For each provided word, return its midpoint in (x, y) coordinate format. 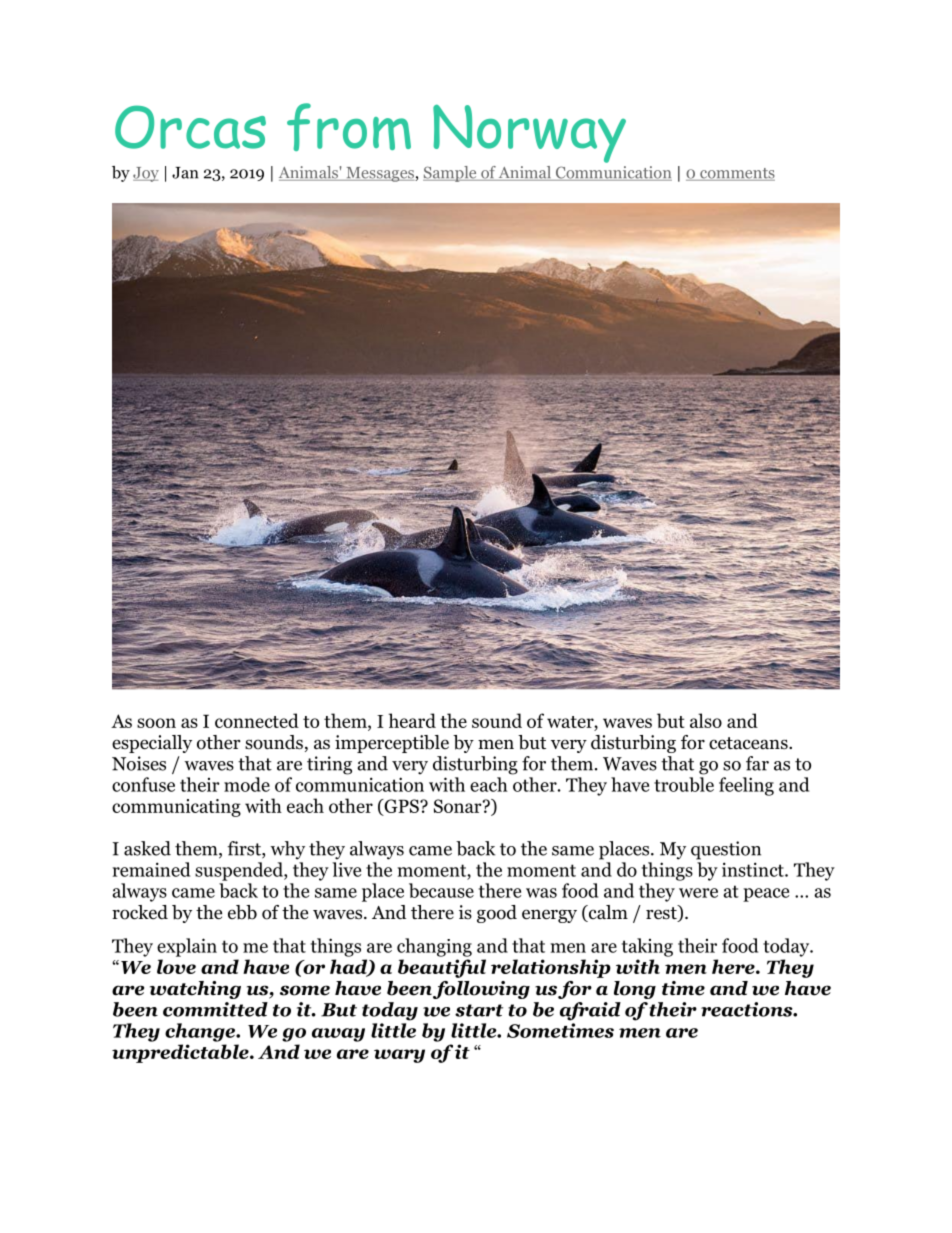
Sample (451, 174)
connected (257, 720)
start (479, 1010)
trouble (684, 784)
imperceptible (392, 744)
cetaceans (749, 743)
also (706, 720)
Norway (529, 134)
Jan (185, 173)
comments (736, 174)
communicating (176, 808)
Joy (146, 174)
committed (215, 1009)
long (635, 990)
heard (412, 720)
